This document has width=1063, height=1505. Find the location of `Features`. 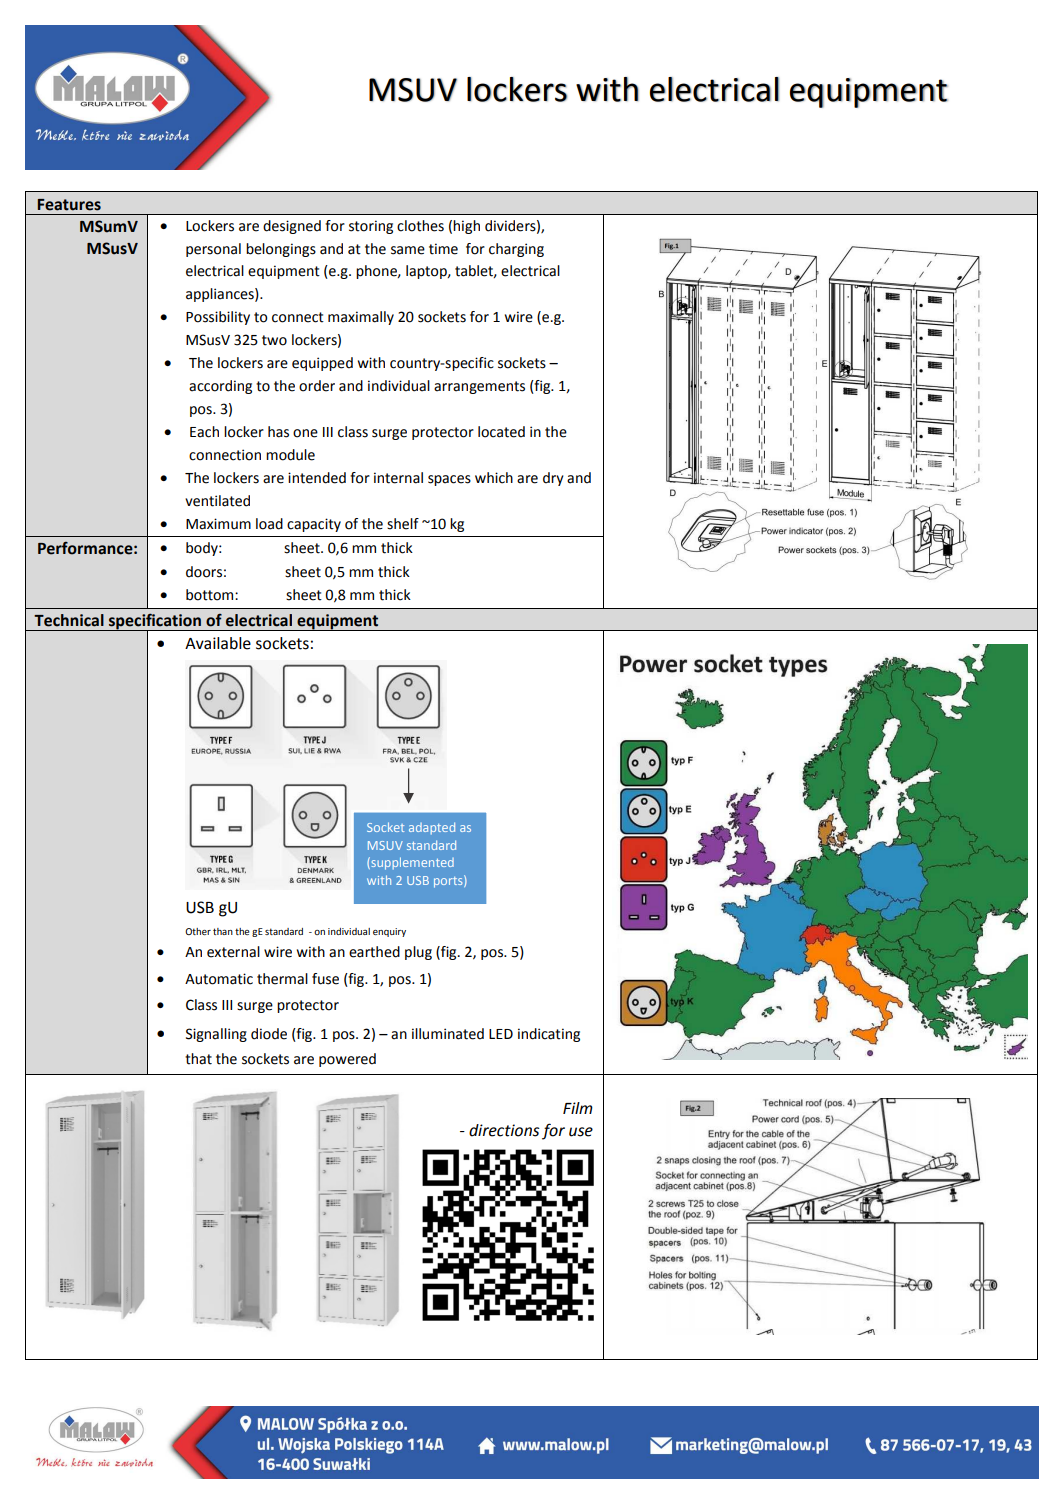

Features is located at coordinates (69, 205).
